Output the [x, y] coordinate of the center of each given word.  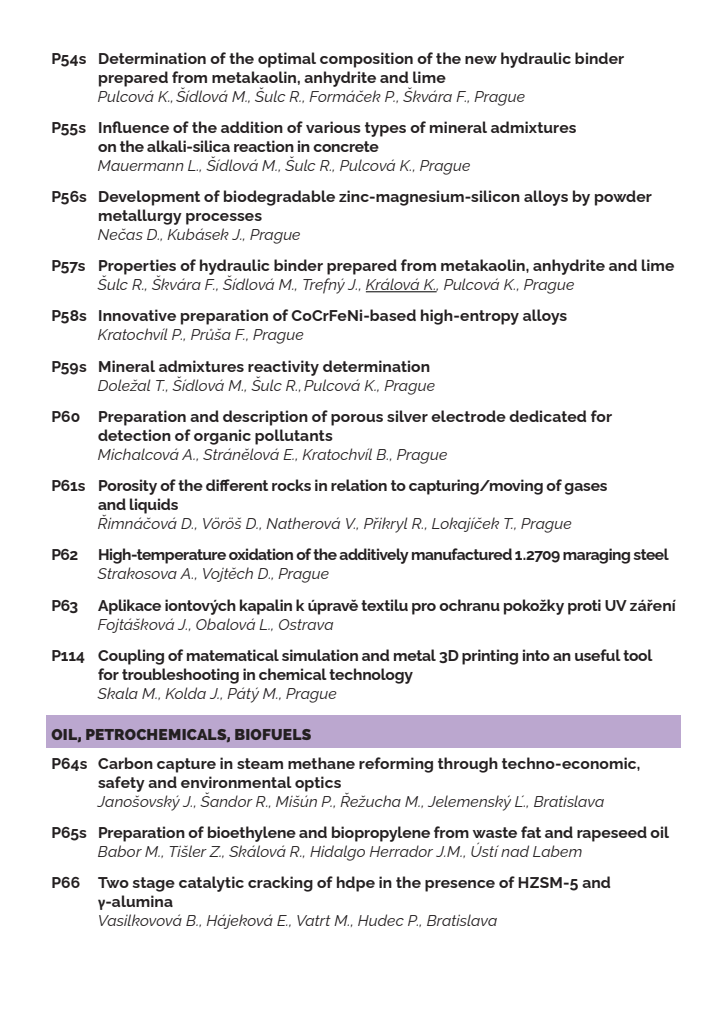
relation [359, 485]
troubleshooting [180, 676]
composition [366, 60]
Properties [137, 268]
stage [153, 884]
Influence [134, 127]
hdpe [356, 884]
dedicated [547, 416]
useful [598, 655]
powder [623, 198]
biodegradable [279, 198]
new [481, 60]
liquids [154, 506]
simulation [320, 655]
